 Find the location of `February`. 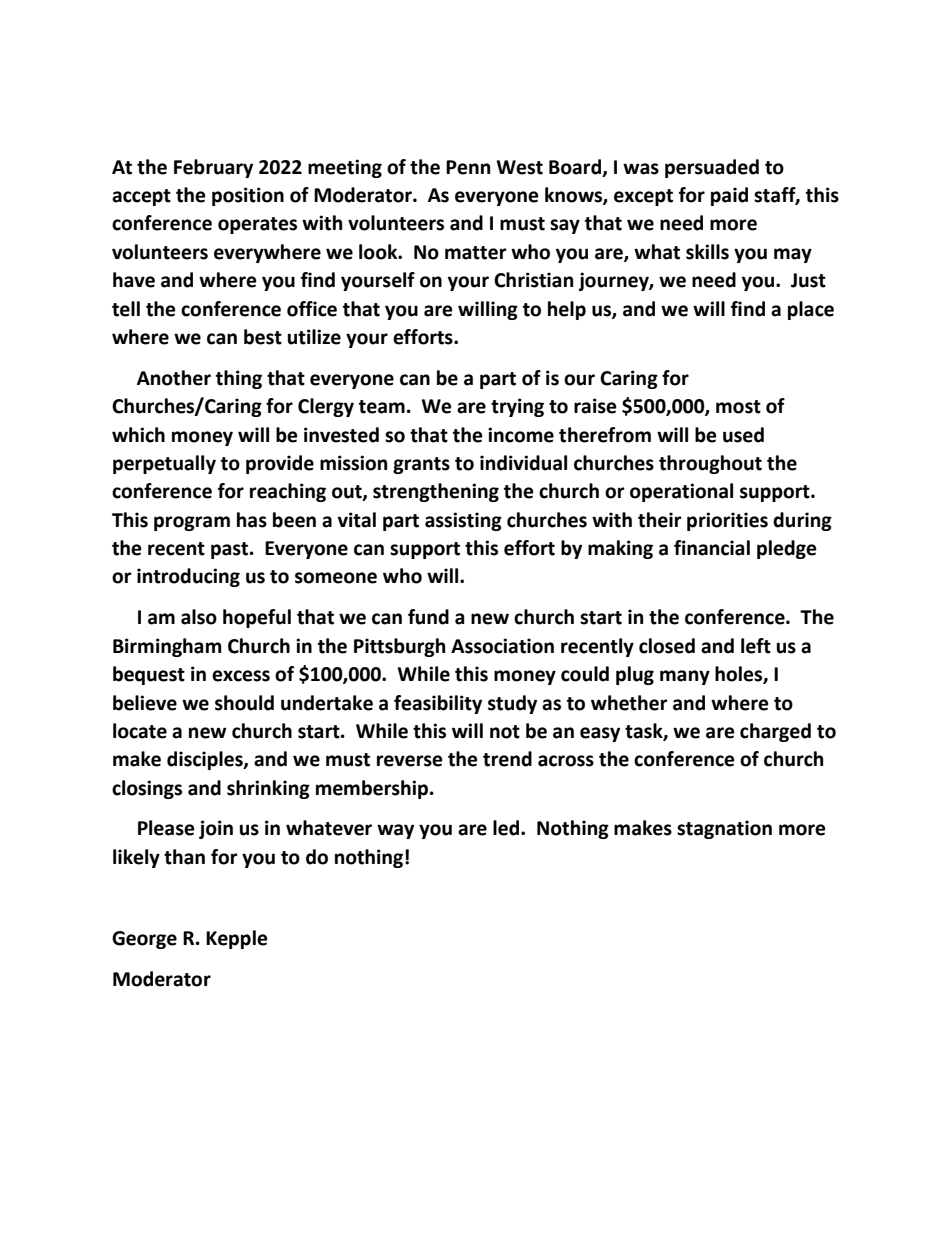

February is located at coordinates (213, 168).
